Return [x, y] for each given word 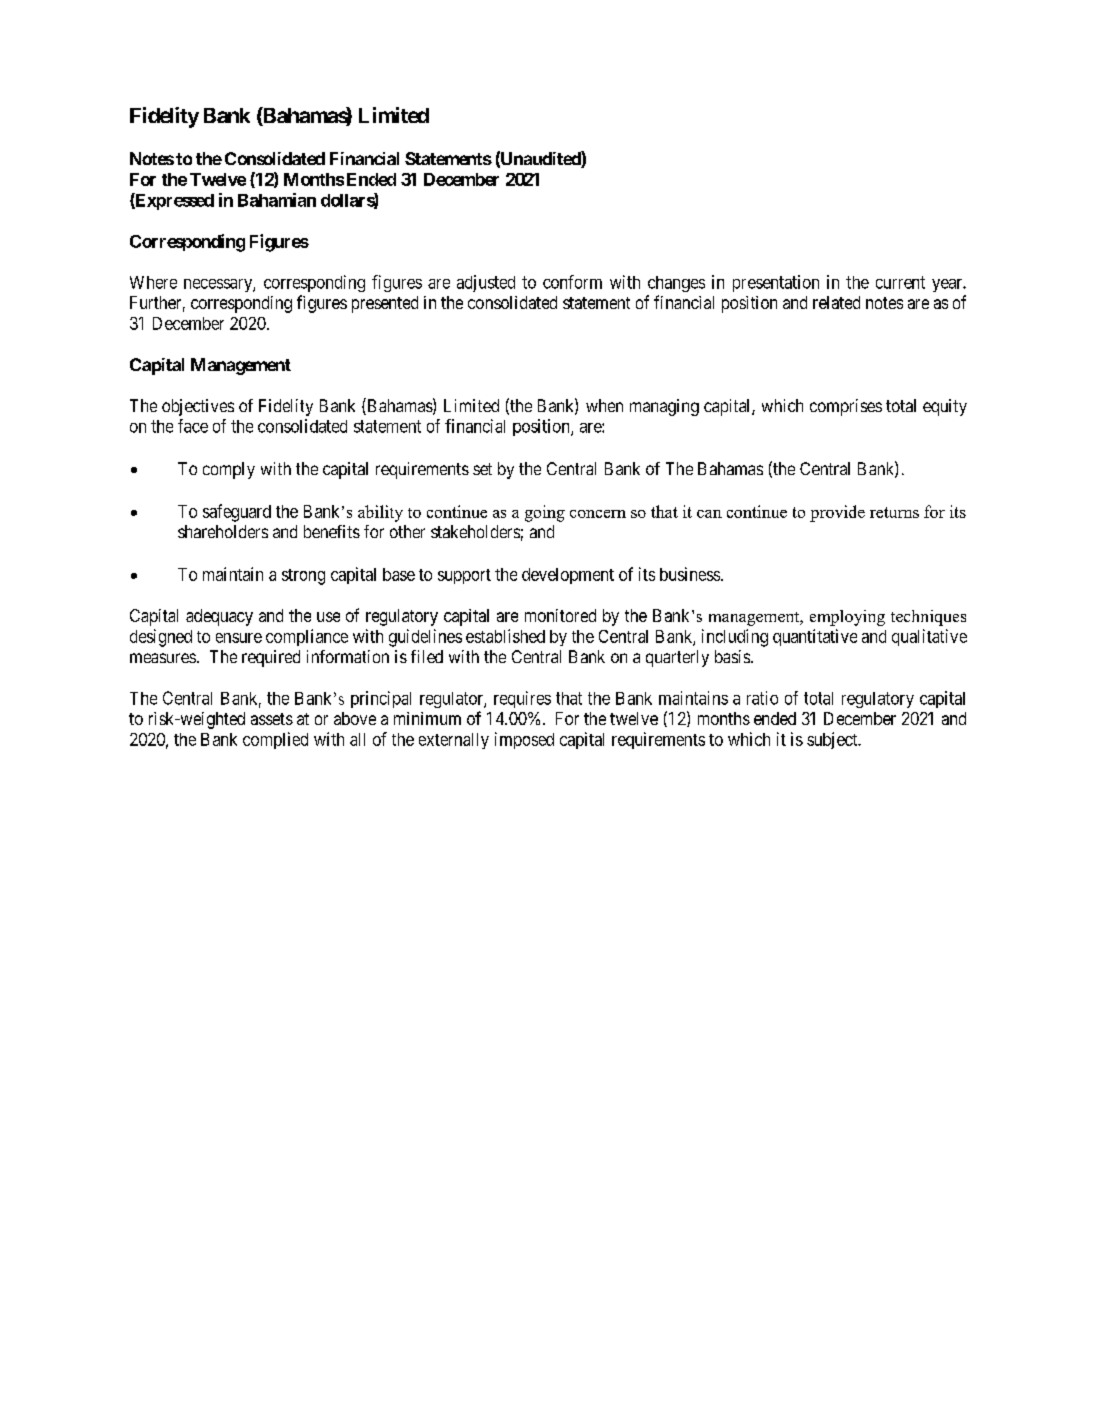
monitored [560, 615]
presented [385, 304]
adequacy [219, 617]
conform [572, 282]
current [900, 282]
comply [229, 470]
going [545, 513]
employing [847, 618]
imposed [524, 740]
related [836, 302]
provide [837, 513]
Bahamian [277, 200]
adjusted [486, 283]
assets [272, 719]
